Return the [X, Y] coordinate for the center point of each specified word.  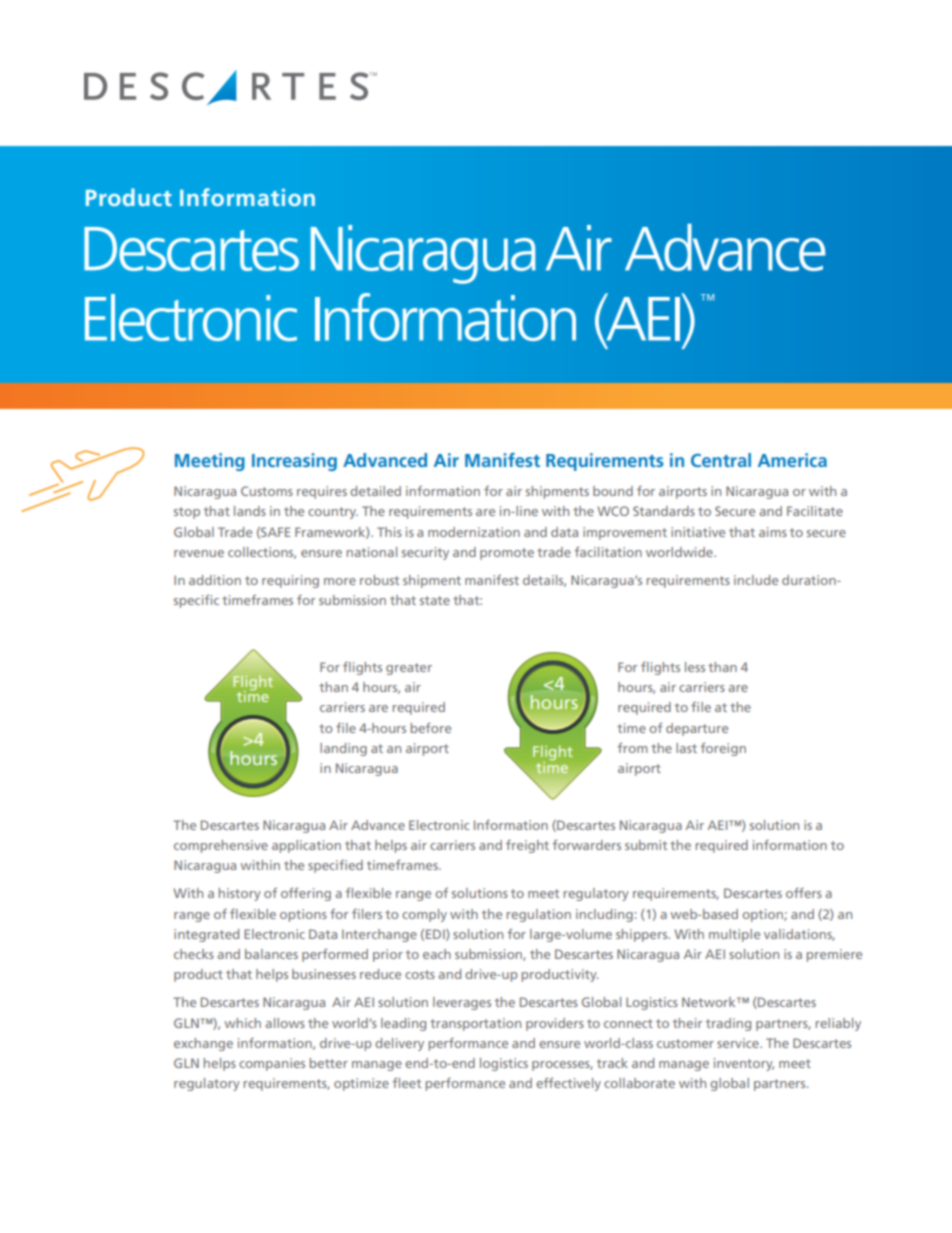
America [792, 460]
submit [646, 845]
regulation [539, 915]
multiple [734, 935]
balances [271, 954]
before [431, 728]
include [756, 580]
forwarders [586, 845]
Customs [267, 491]
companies [272, 1064]
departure [697, 729]
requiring [290, 581]
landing [343, 749]
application [306, 846]
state [435, 600]
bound [613, 491]
